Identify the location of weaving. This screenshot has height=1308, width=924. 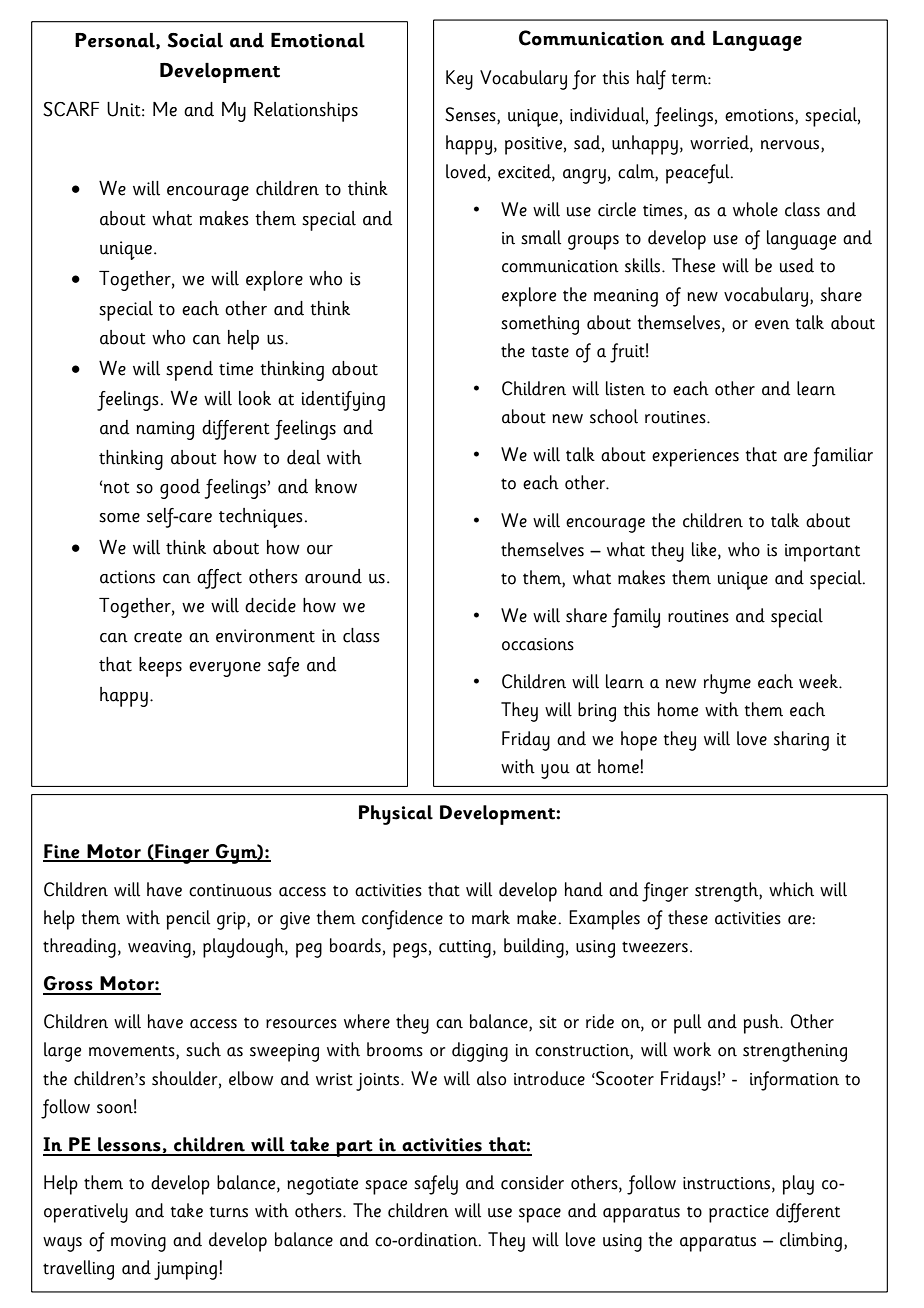
(159, 949).
